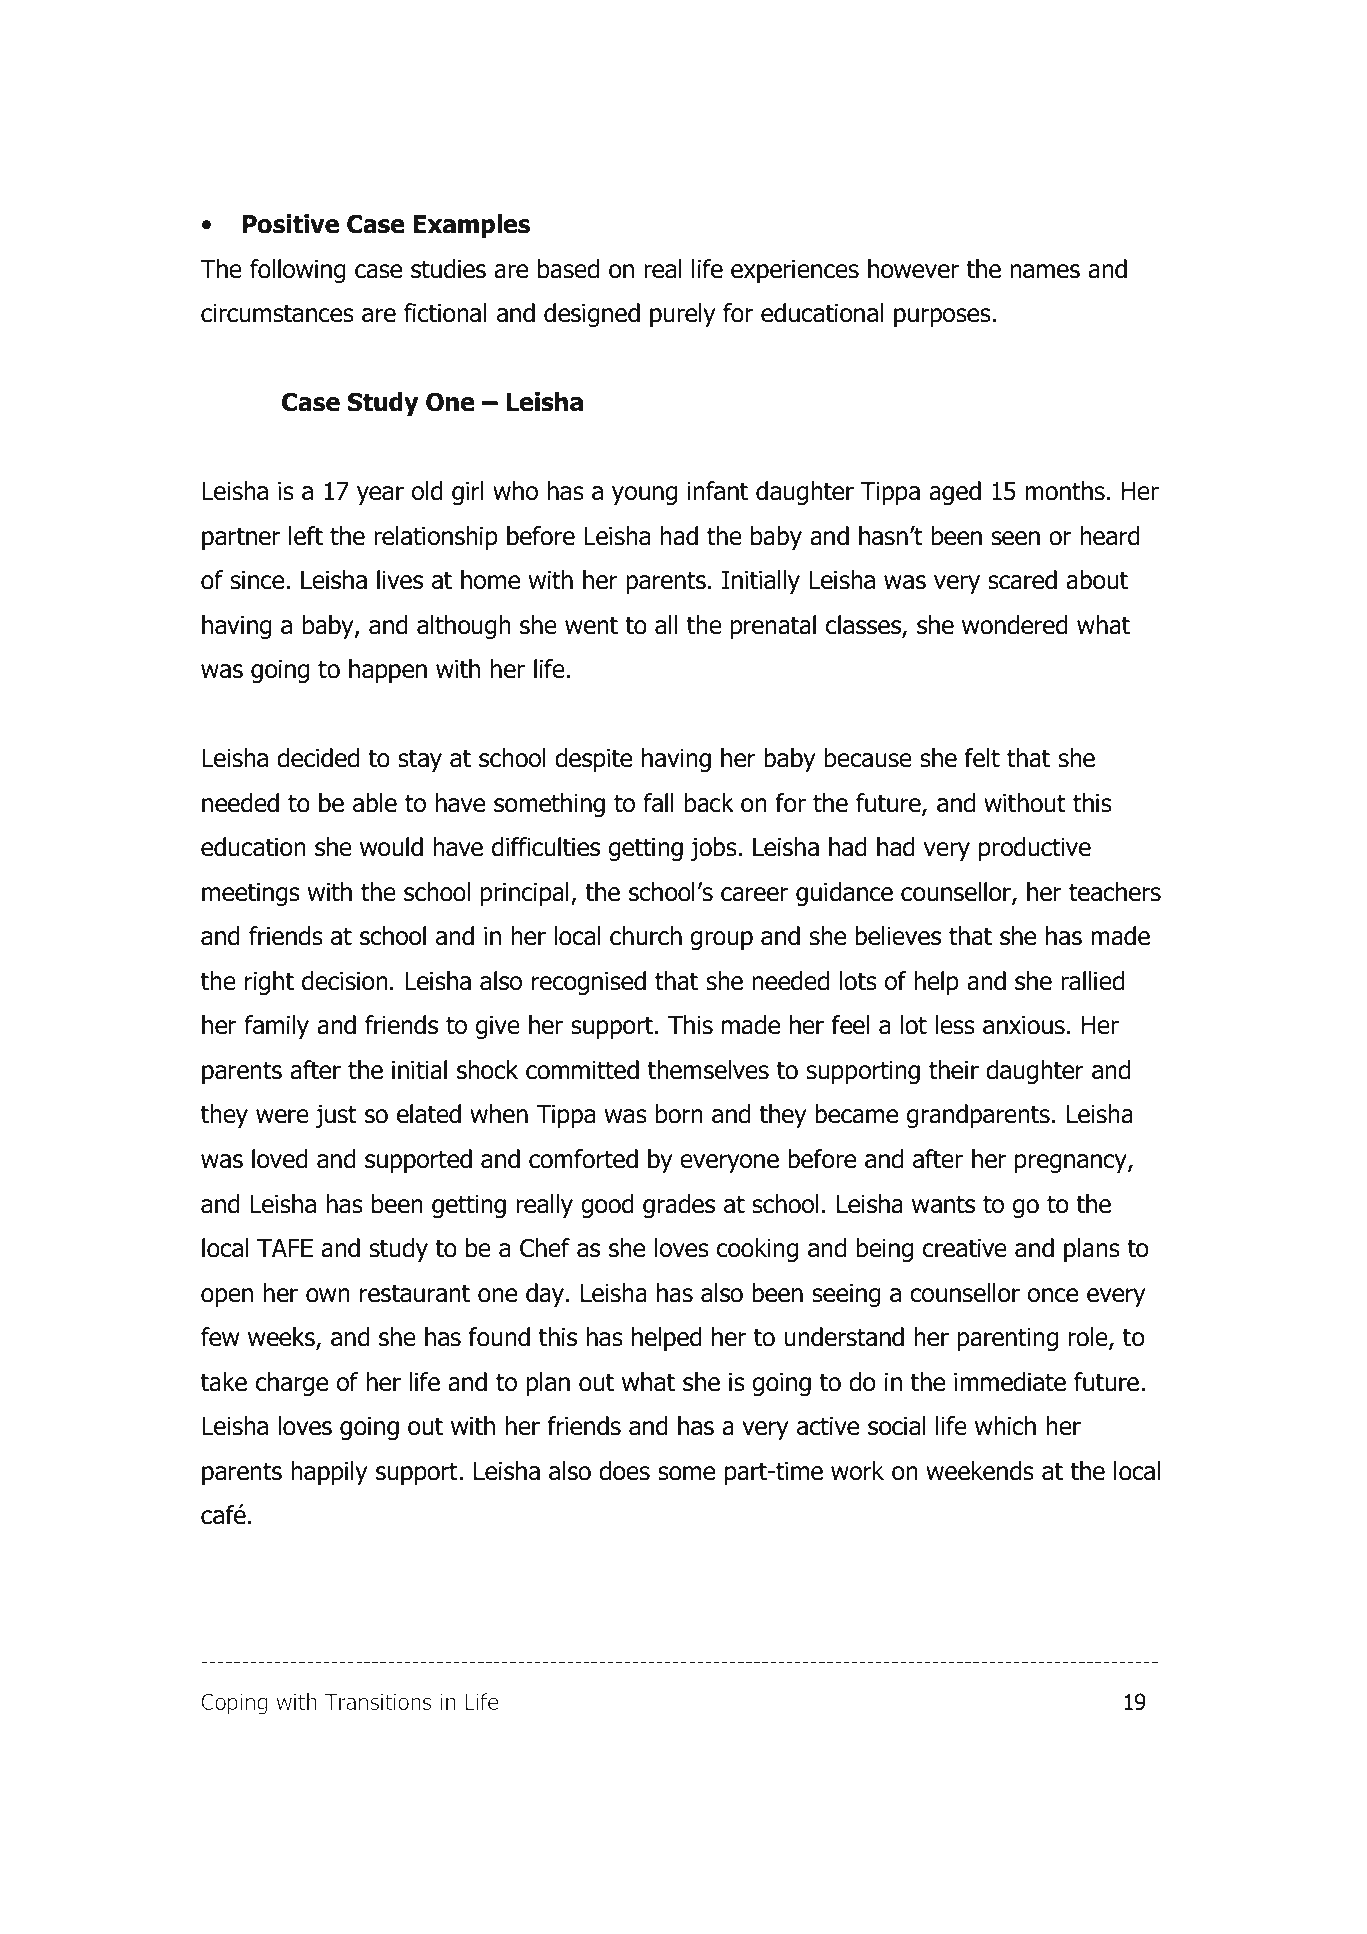 Image resolution: width=1367 pixels, height=1934 pixels. I want to click on following, so click(298, 271).
